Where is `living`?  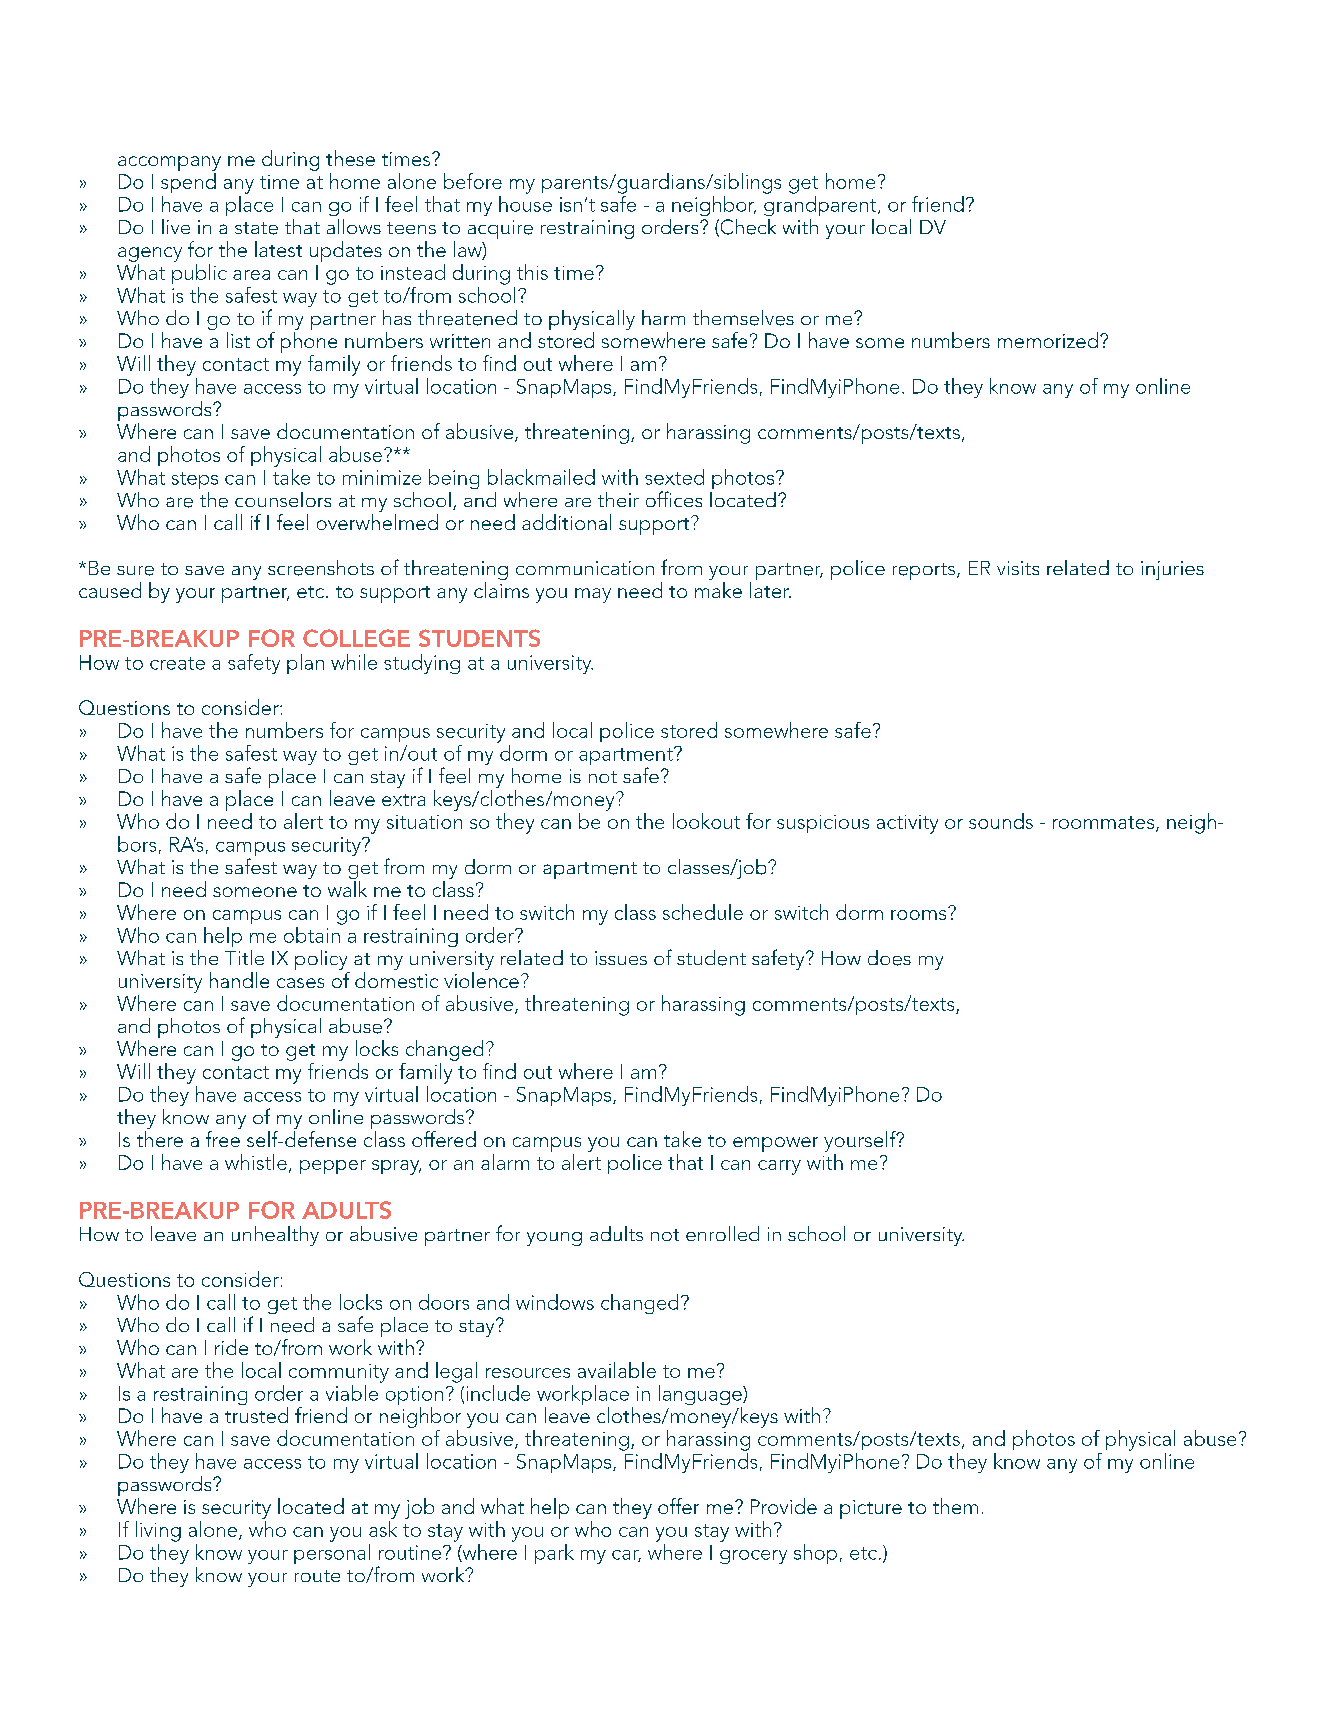 living is located at coordinates (158, 1531).
